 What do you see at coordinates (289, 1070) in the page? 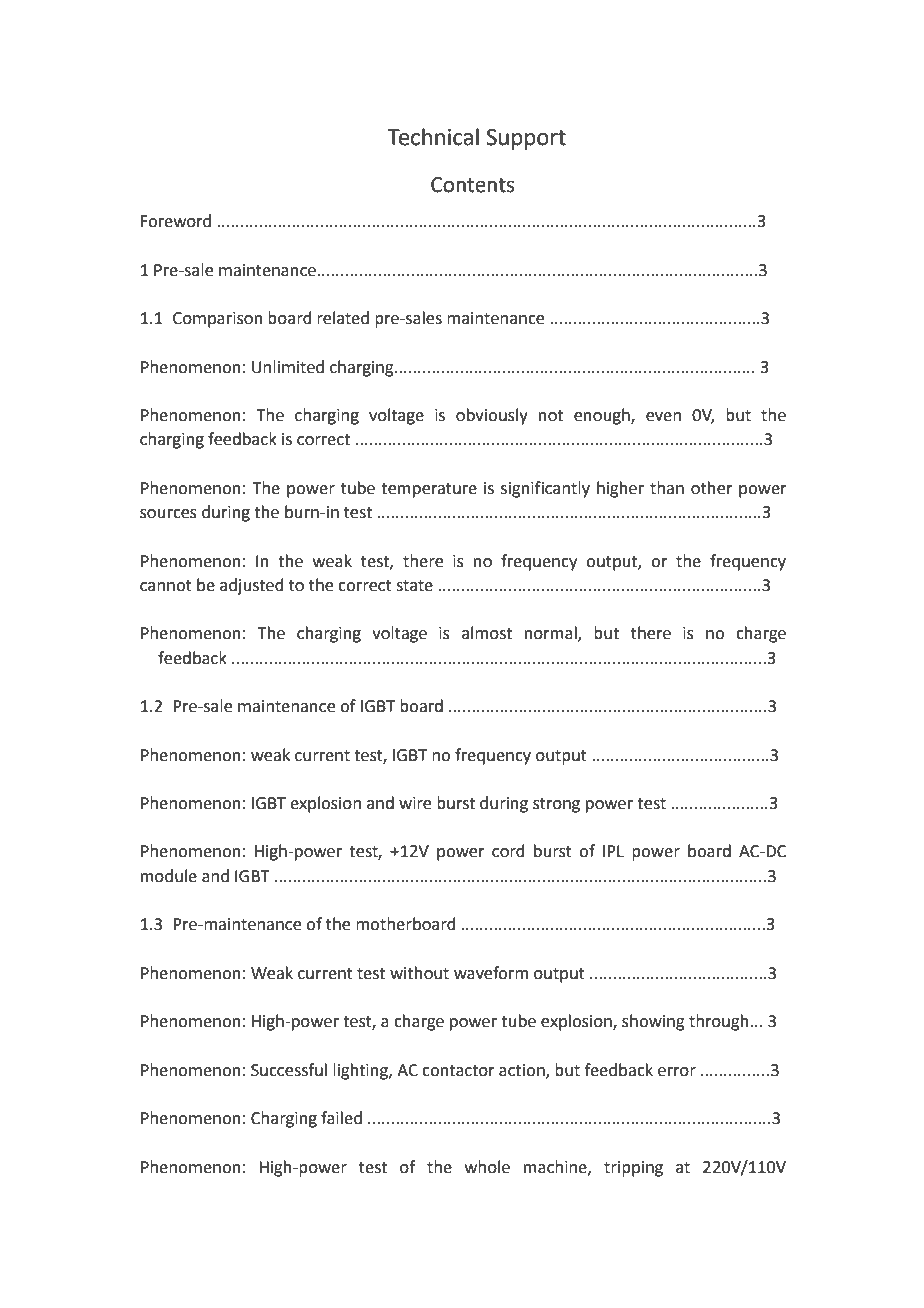
I see `Successful` at bounding box center [289, 1070].
